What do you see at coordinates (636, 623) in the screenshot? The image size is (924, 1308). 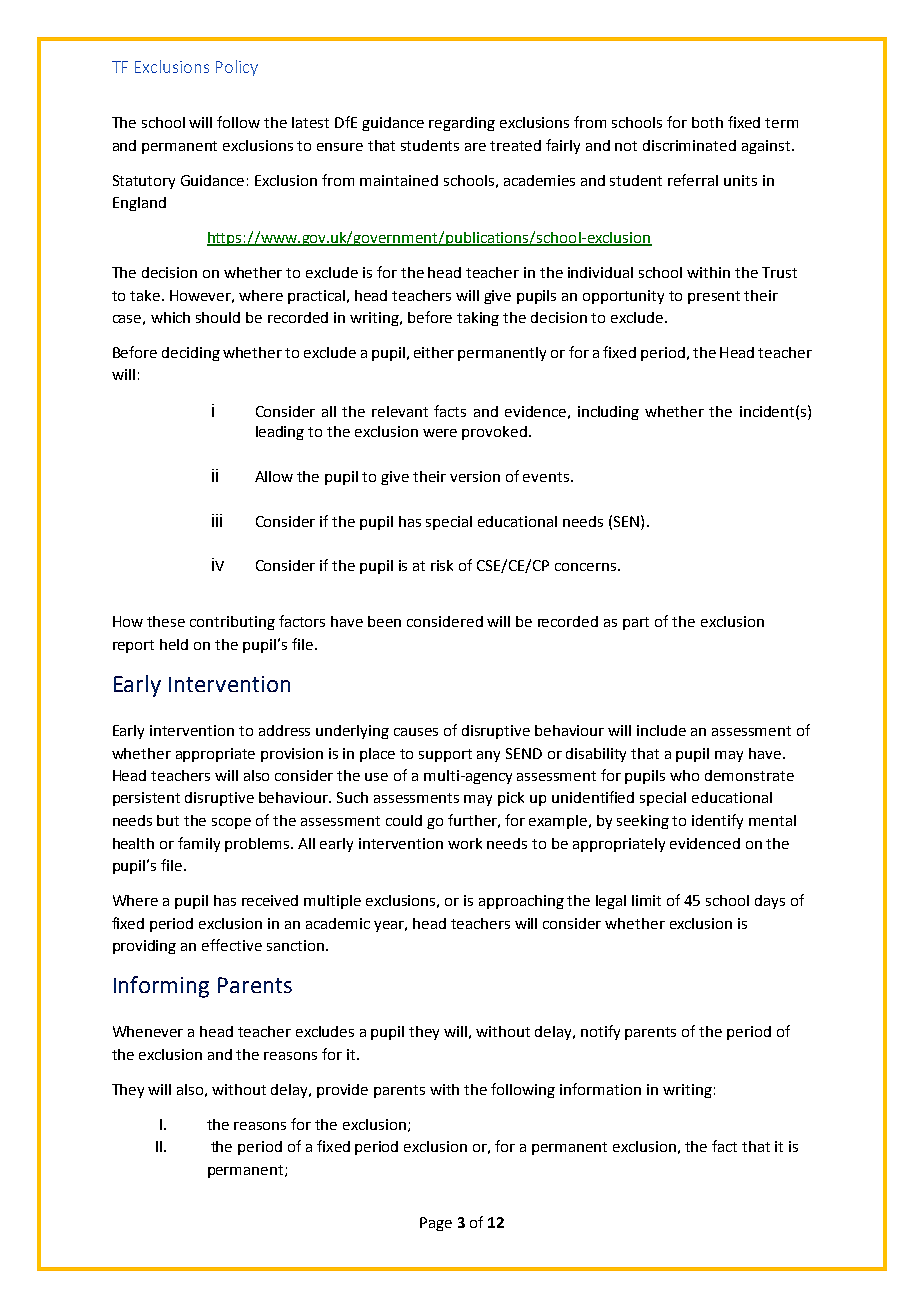 I see `part` at bounding box center [636, 623].
